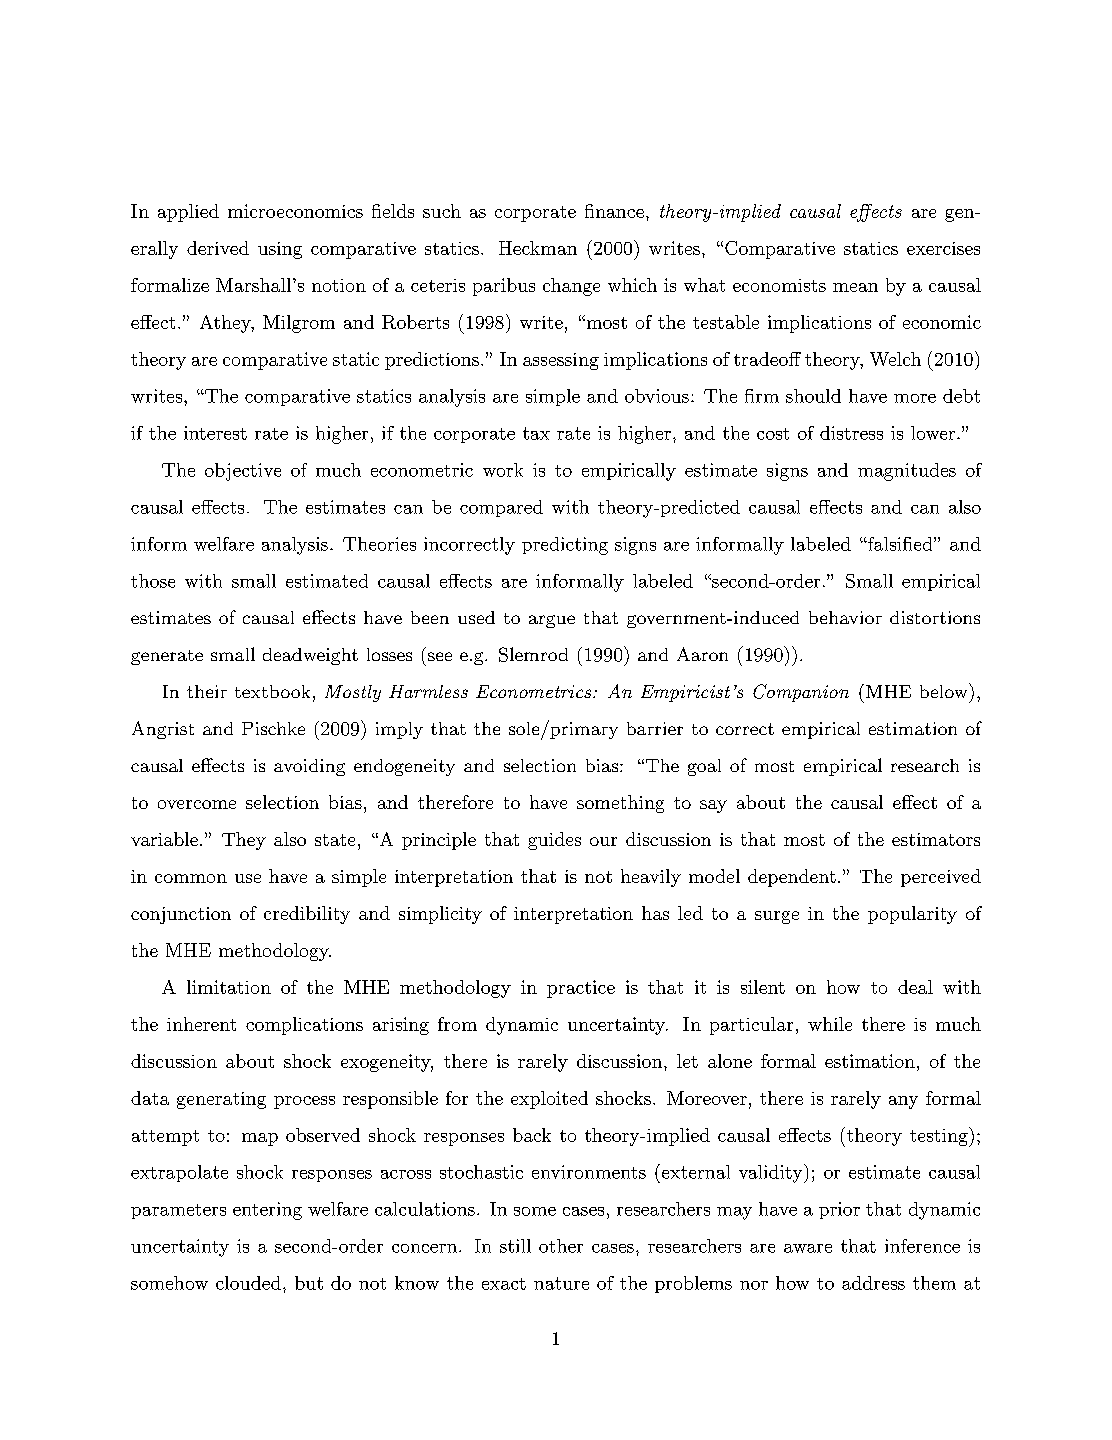 The image size is (1112, 1440). Describe the element at coordinates (855, 287) in the page. I see `mean` at that location.
